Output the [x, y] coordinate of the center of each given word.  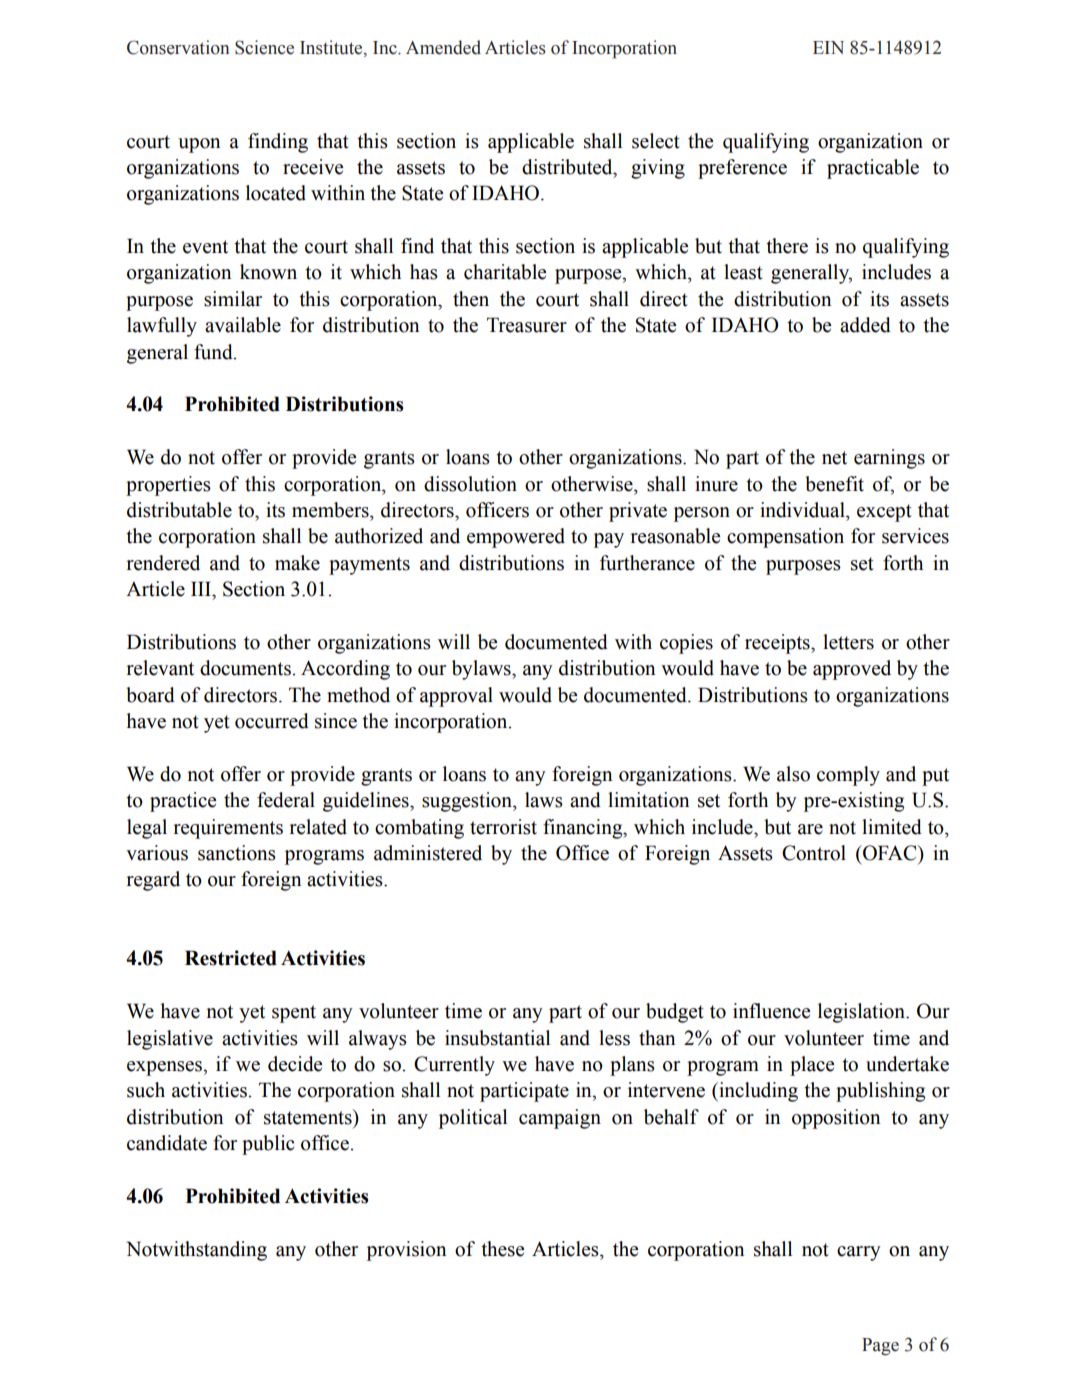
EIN [828, 47]
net [834, 458]
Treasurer [527, 325]
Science [264, 47]
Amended [443, 47]
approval [456, 697]
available [243, 325]
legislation [862, 1013]
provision [406, 1251]
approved [852, 670]
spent [294, 1014]
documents [246, 668]
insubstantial [497, 1038]
